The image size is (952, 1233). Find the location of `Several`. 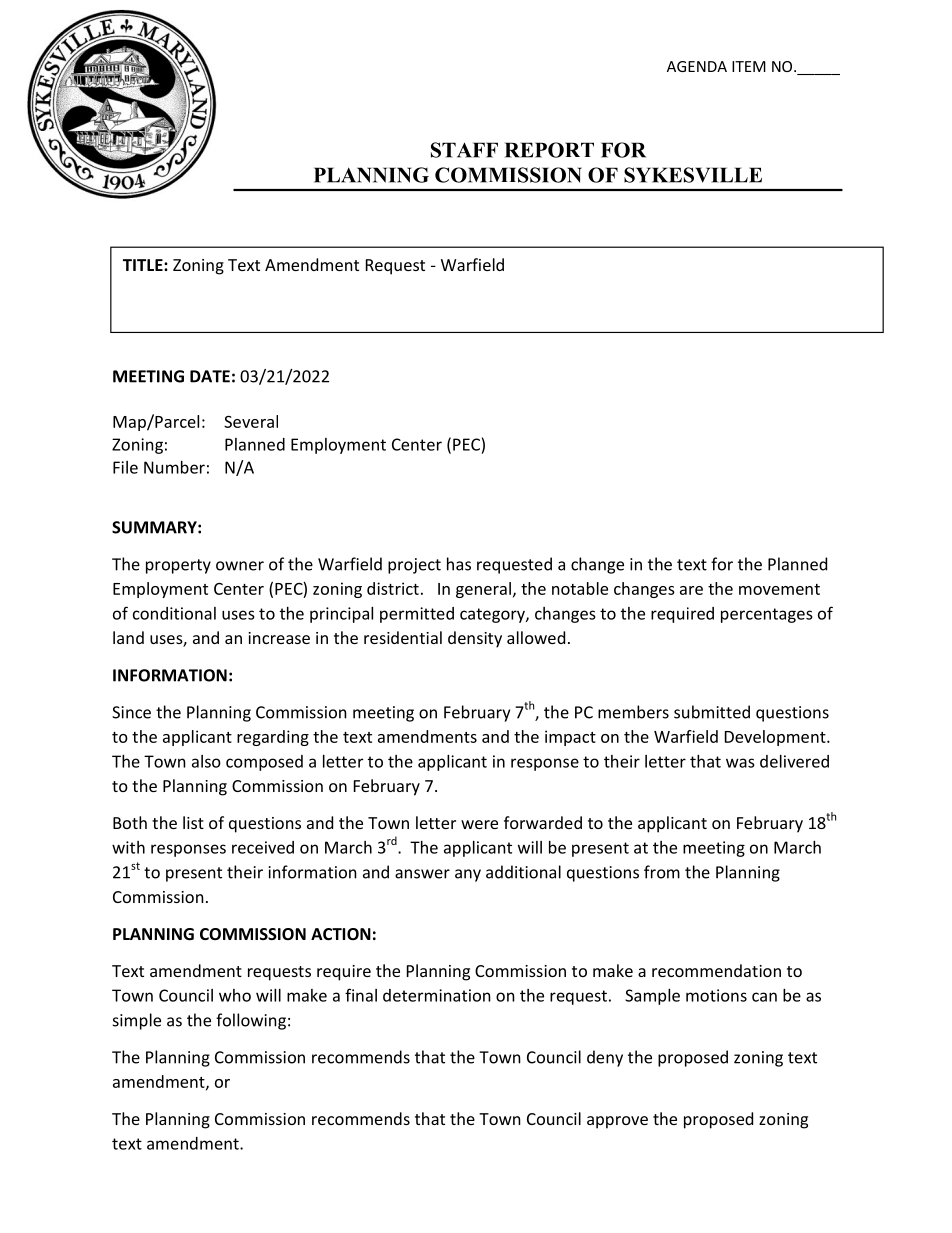

Several is located at coordinates (251, 421).
